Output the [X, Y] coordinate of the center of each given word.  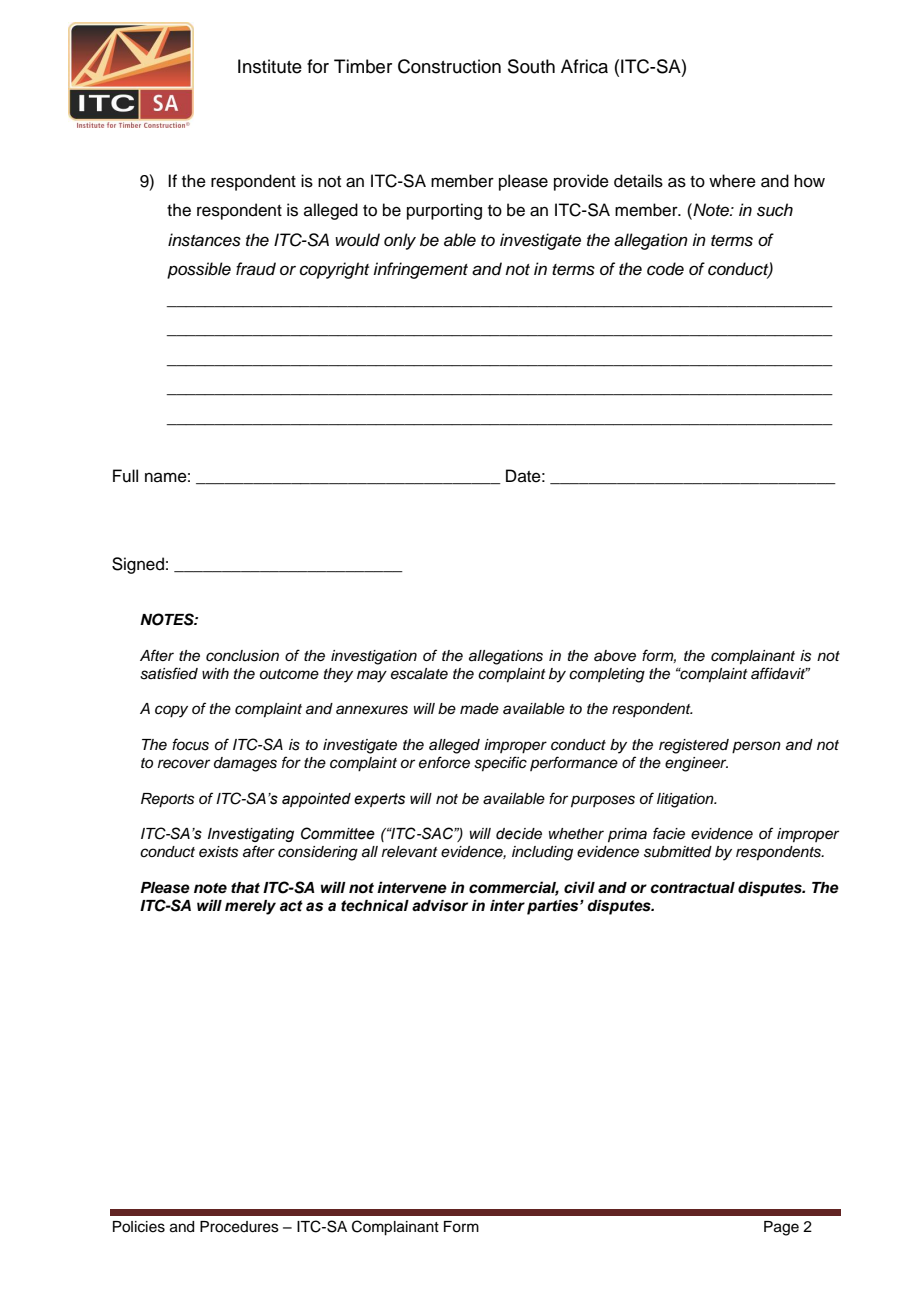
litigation [686, 800]
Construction [449, 66]
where [732, 181]
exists [218, 852]
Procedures [239, 1227]
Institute [270, 66]
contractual [692, 888]
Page [781, 1228]
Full [125, 476]
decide [519, 834]
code [665, 269]
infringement [420, 270]
